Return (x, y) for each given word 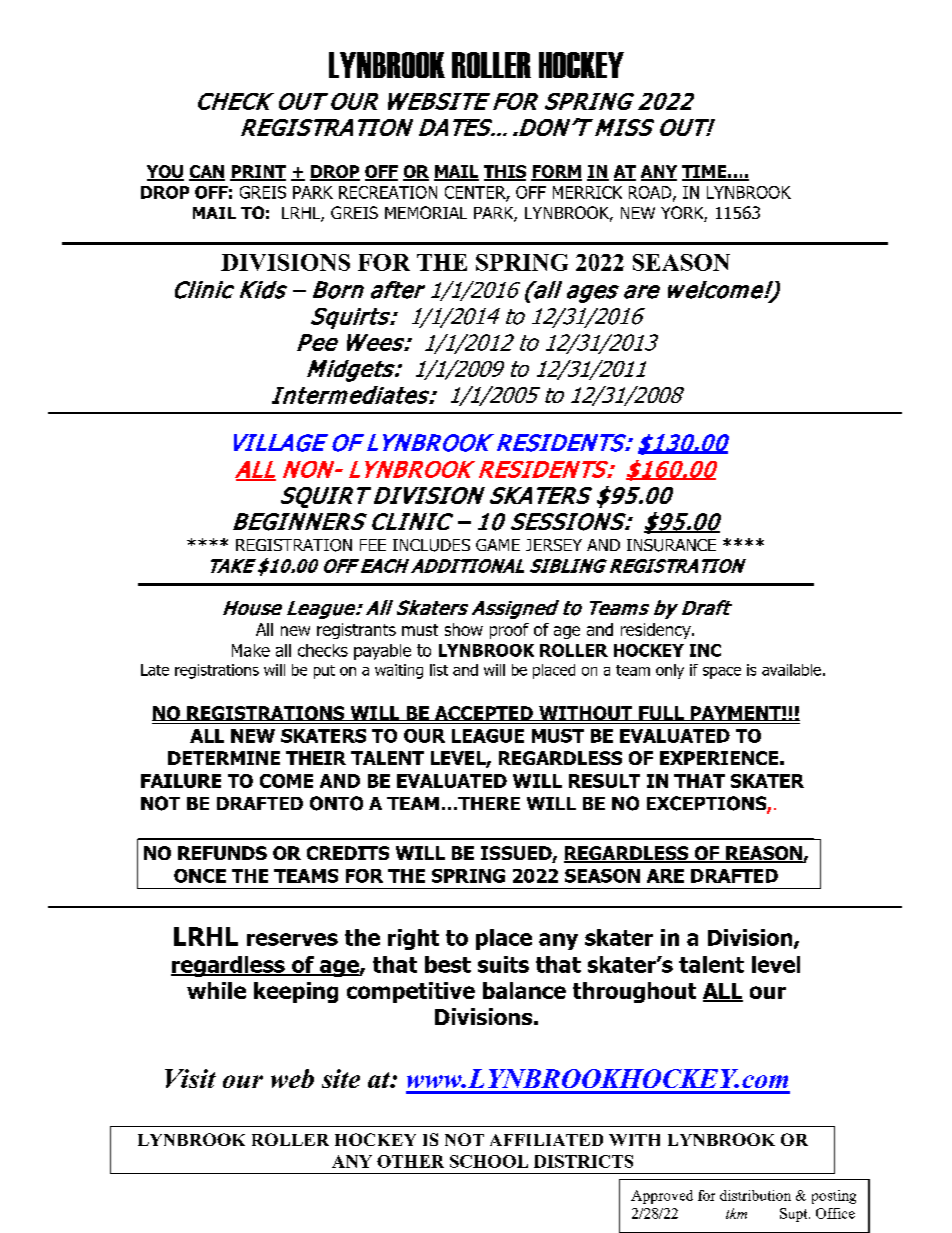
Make (251, 650)
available (791, 670)
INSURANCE (671, 545)
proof (509, 631)
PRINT (258, 172)
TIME (705, 172)
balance (524, 990)
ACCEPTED (483, 713)
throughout (634, 992)
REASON (764, 854)
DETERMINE (224, 758)
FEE (373, 545)
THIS (505, 172)
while (216, 990)
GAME (498, 545)
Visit (190, 1078)
